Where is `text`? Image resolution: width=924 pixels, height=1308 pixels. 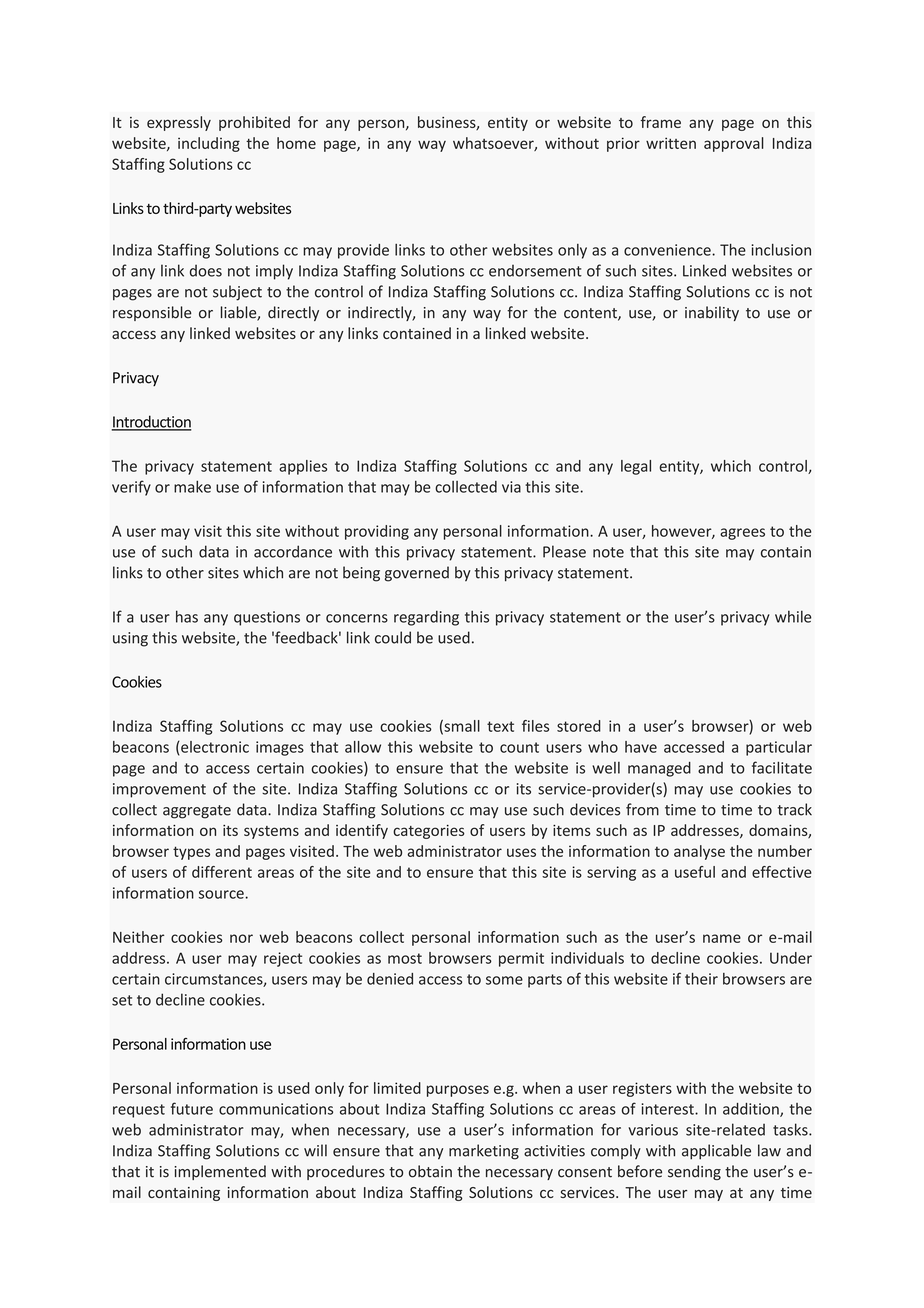 text is located at coordinates (500, 726).
